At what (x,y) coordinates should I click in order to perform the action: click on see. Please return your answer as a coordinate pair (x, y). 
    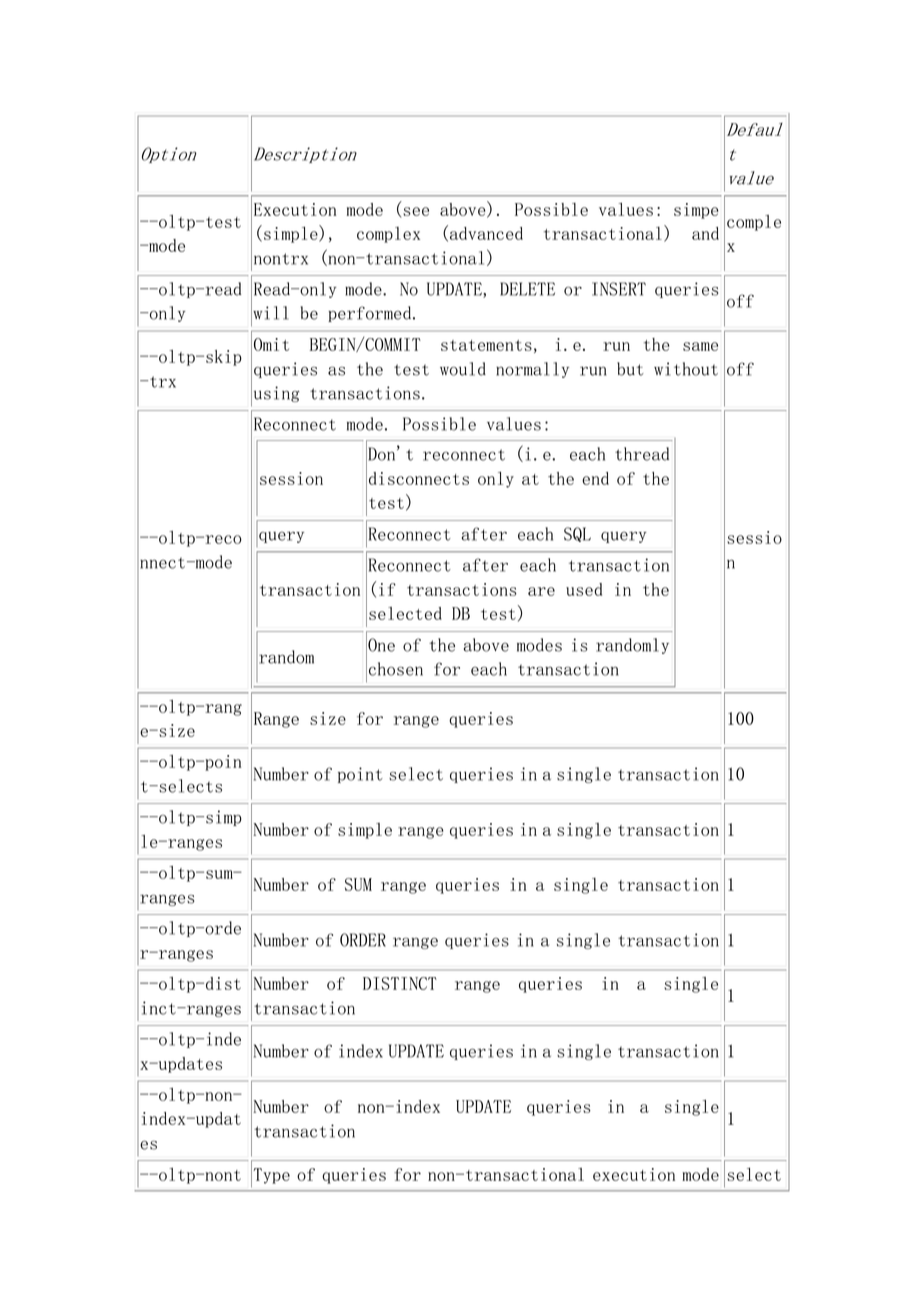
    Looking at the image, I should click on (416, 211).
